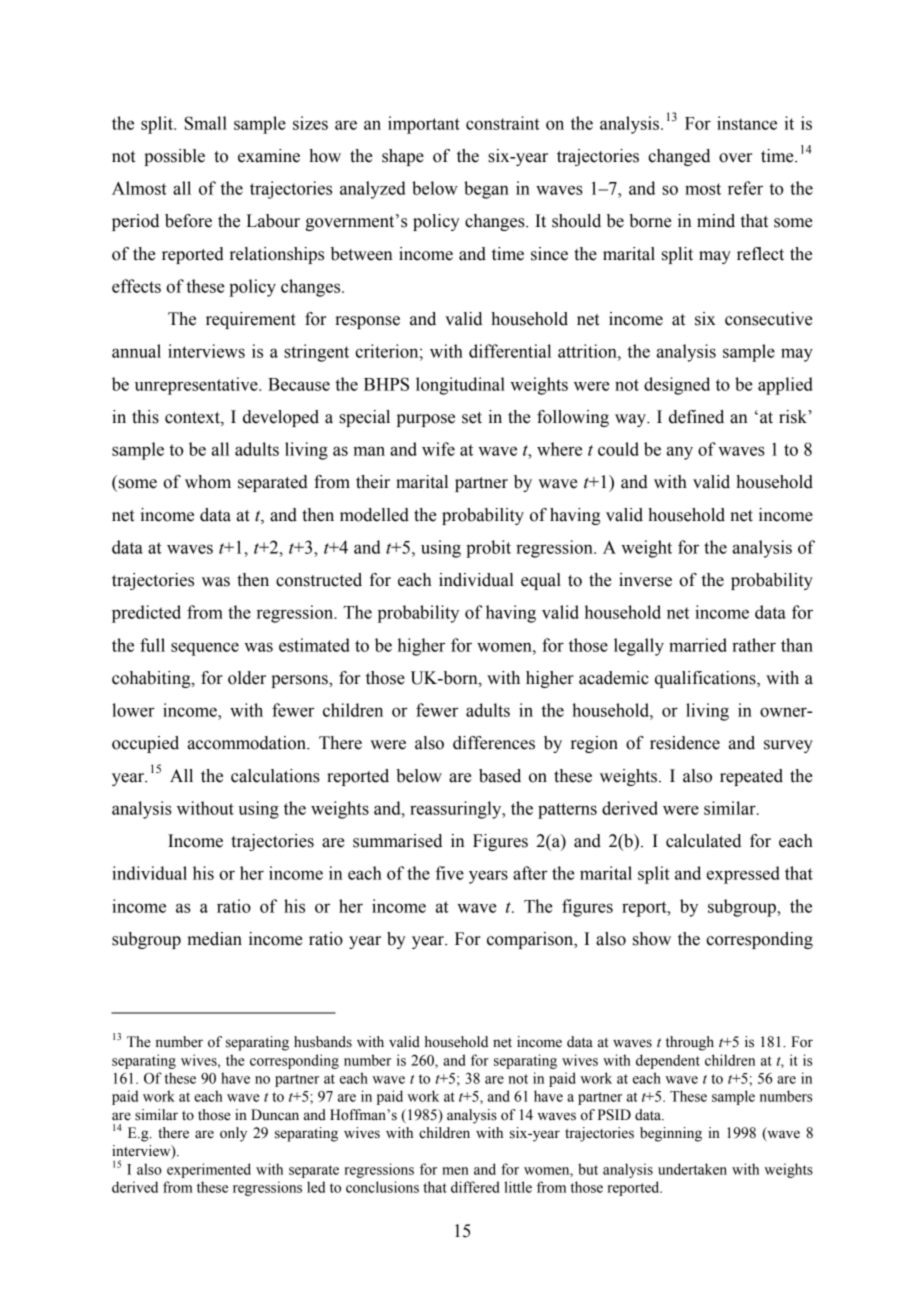 The image size is (924, 1308). Describe the element at coordinates (209, 1170) in the screenshot. I see `experimented` at that location.
